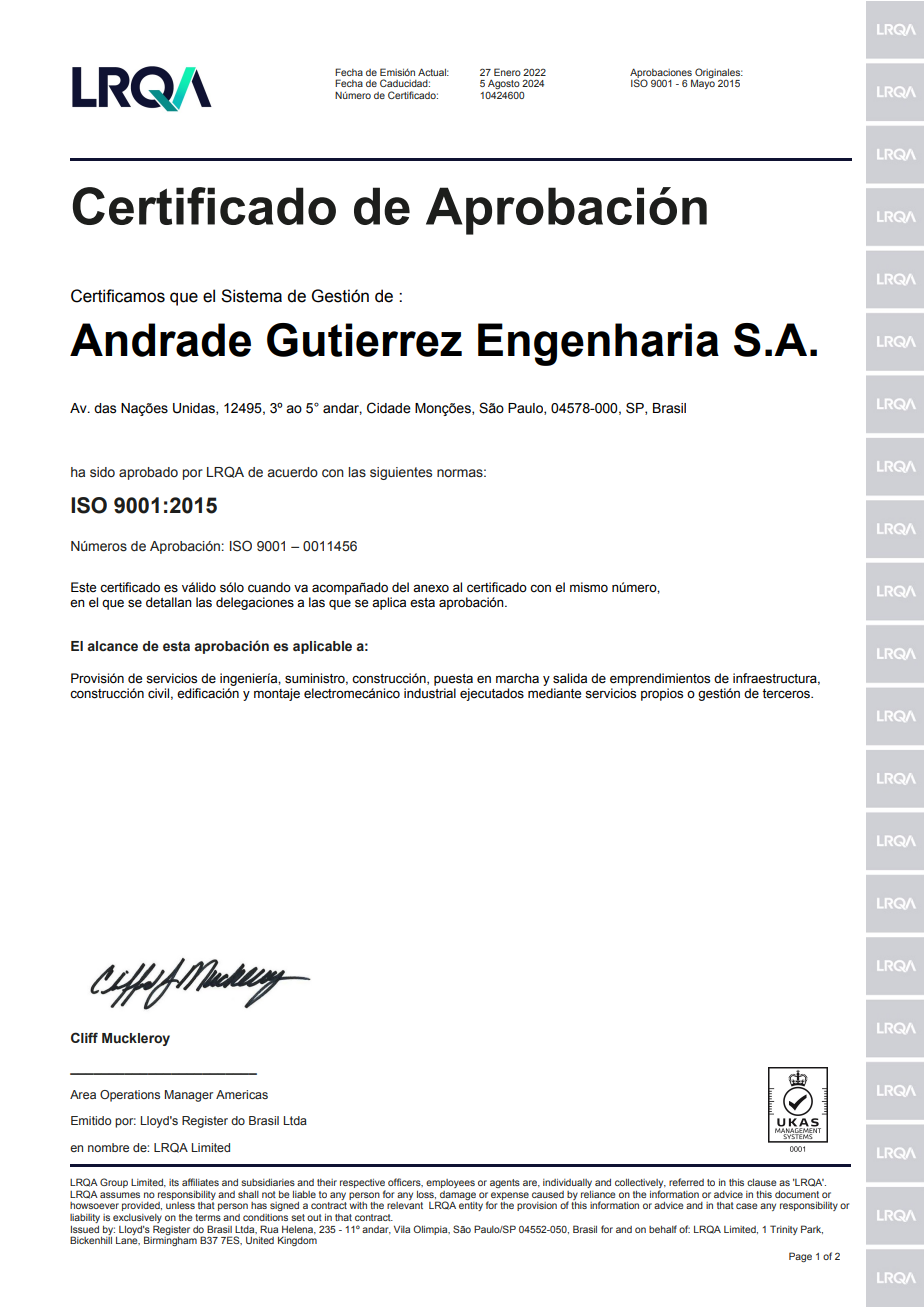 The width and height of the image is (924, 1308). What do you see at coordinates (570, 678) in the image?
I see `salida` at bounding box center [570, 678].
